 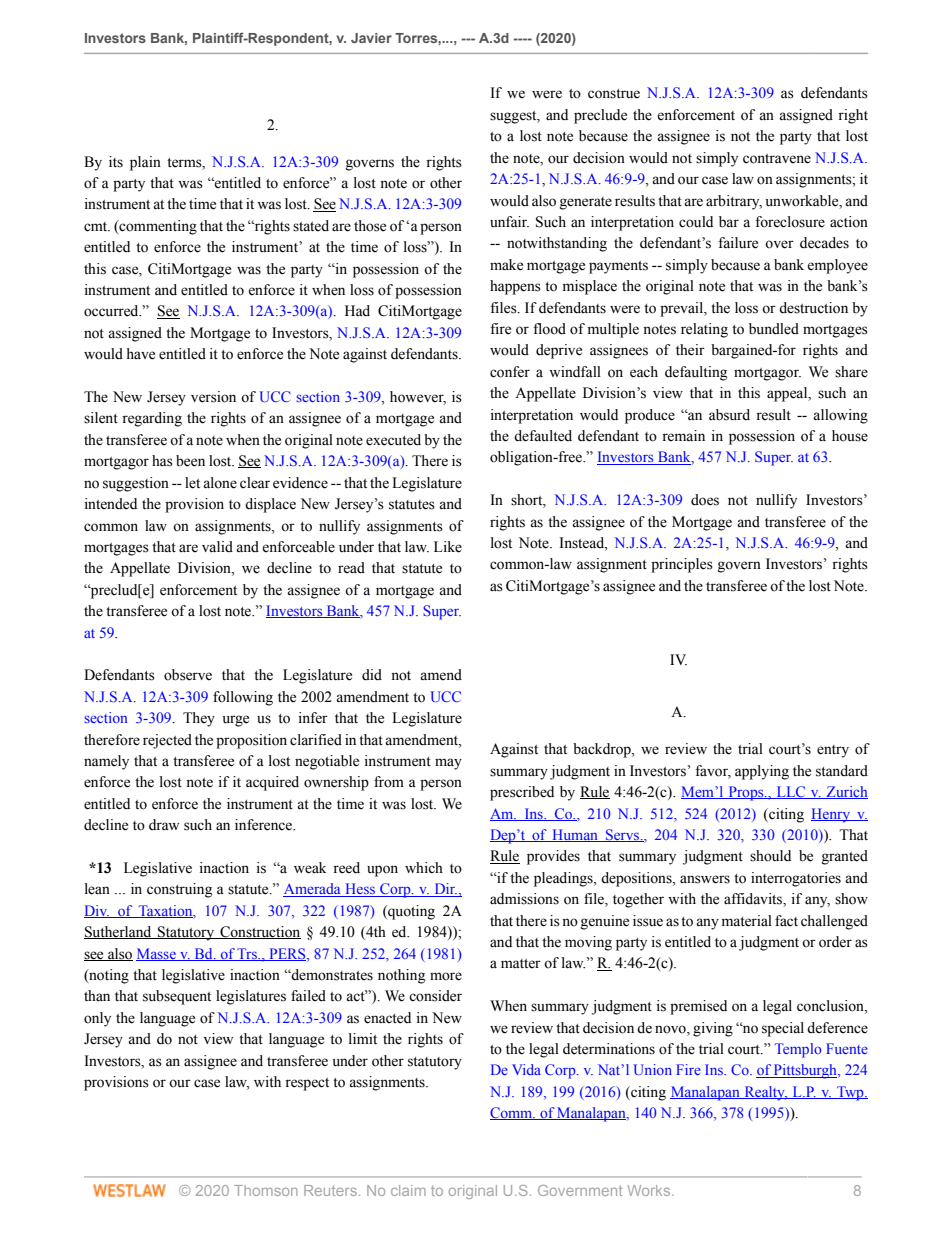 What do you see at coordinates (164, 824) in the screenshot?
I see `draw` at bounding box center [164, 824].
